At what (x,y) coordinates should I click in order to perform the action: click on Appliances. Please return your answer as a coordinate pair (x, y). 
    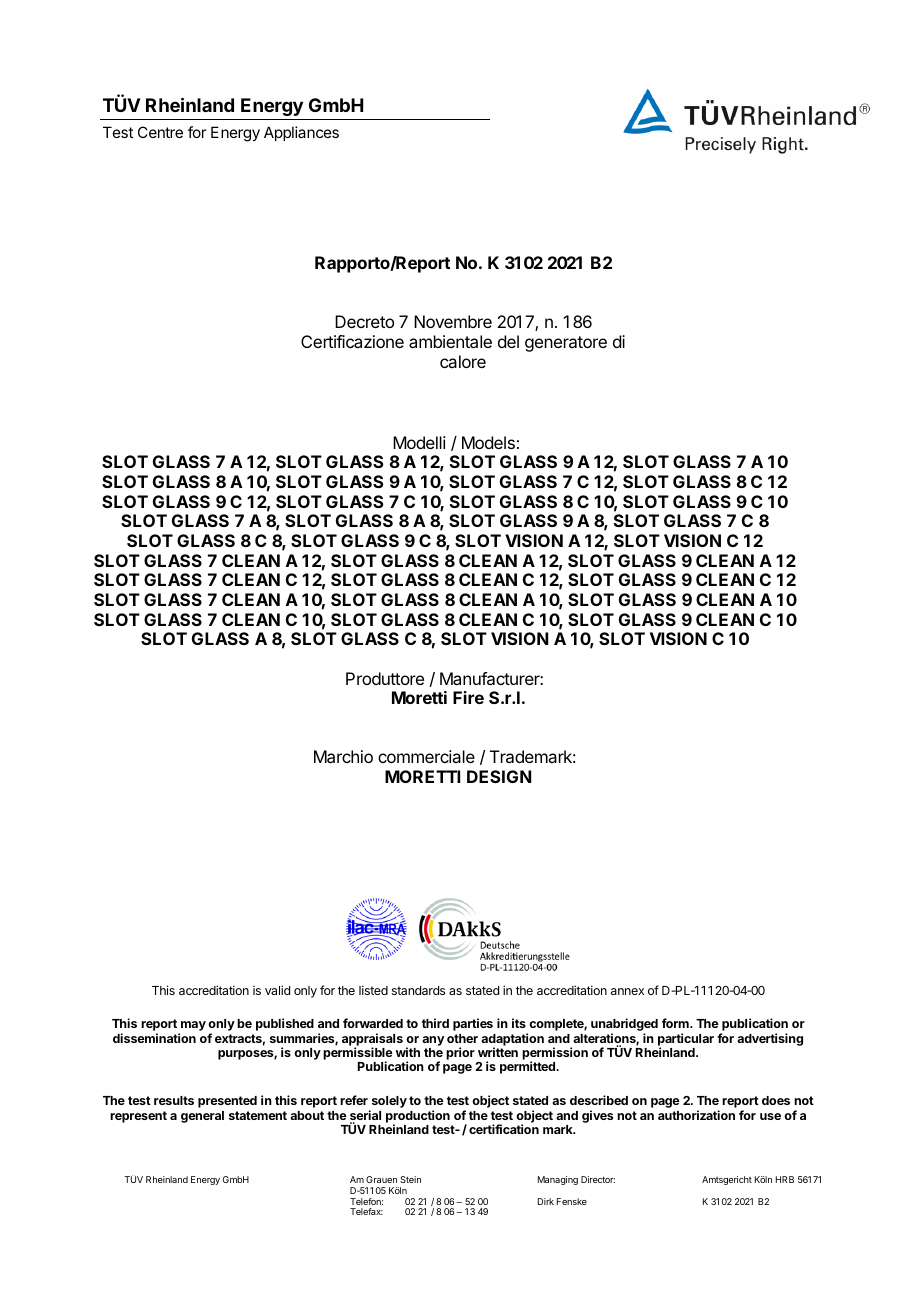
    Looking at the image, I should click on (301, 133).
